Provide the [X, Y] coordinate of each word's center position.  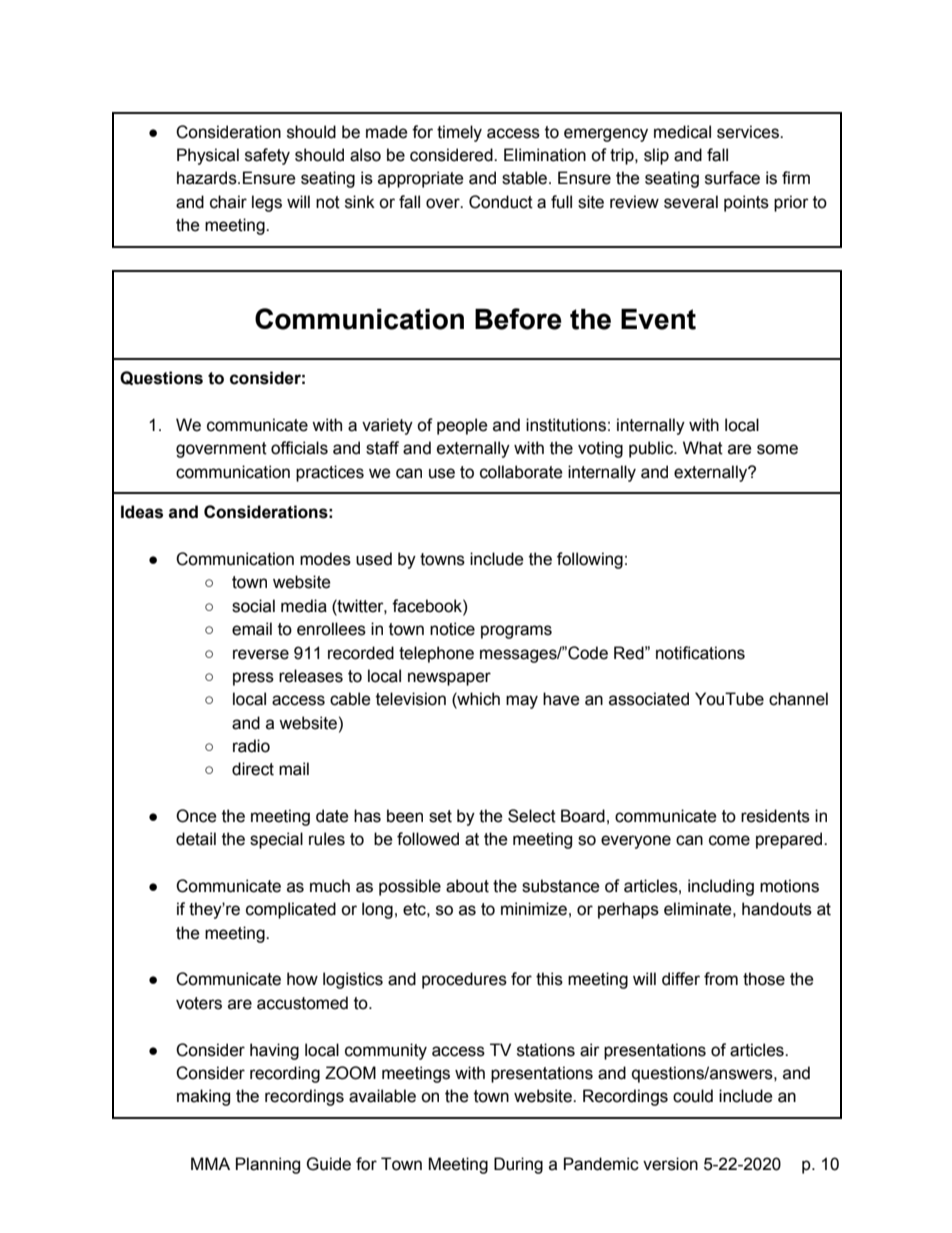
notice [452, 629]
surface [732, 178]
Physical [208, 156]
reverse [261, 654]
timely [459, 133]
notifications [700, 653]
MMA [210, 1163]
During [518, 1165]
